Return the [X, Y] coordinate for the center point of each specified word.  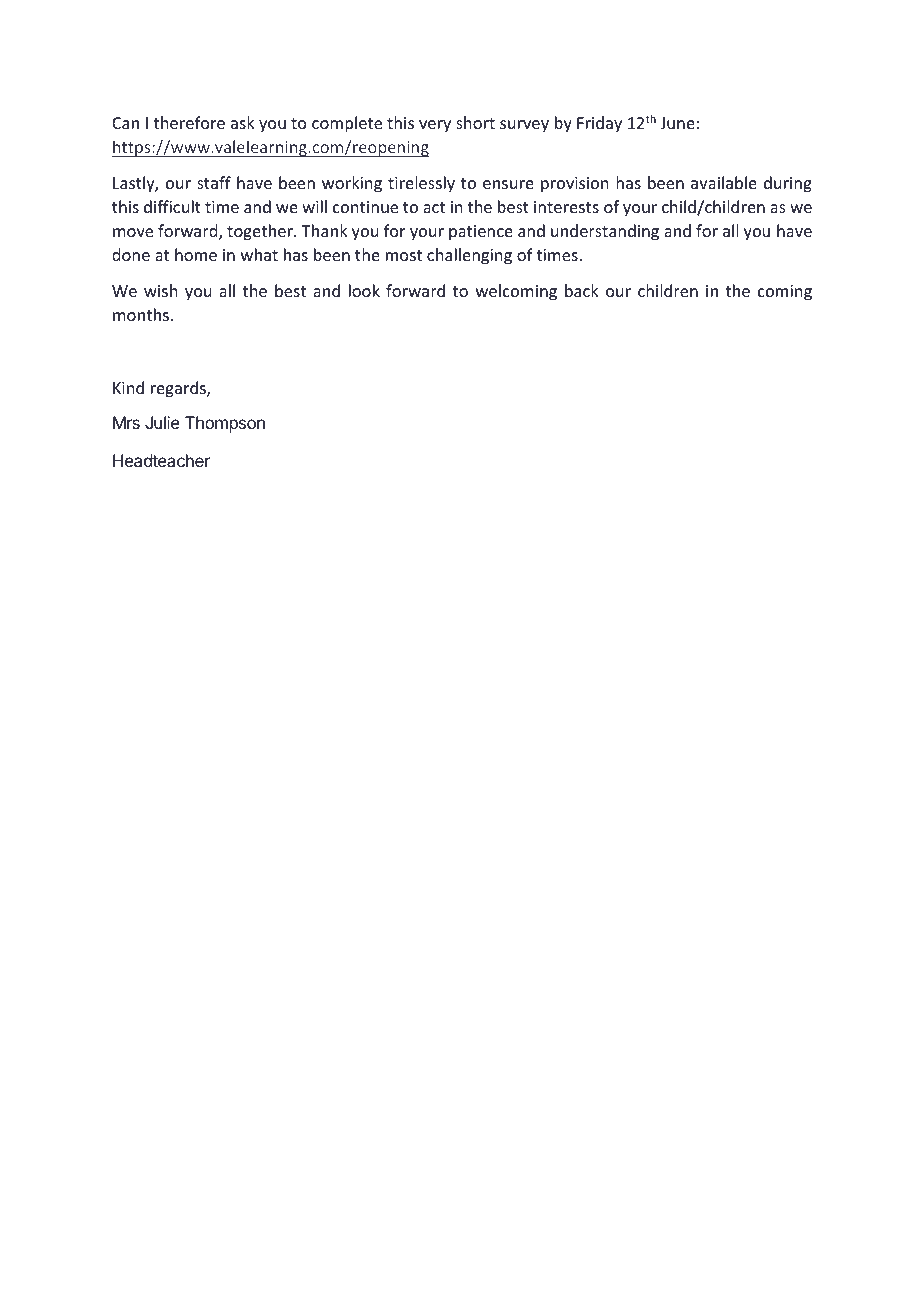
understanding [605, 232]
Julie [162, 422]
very [435, 126]
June [677, 123]
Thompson [225, 424]
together [261, 232]
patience [481, 233]
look [364, 290]
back [582, 290]
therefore [189, 122]
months [141, 314]
